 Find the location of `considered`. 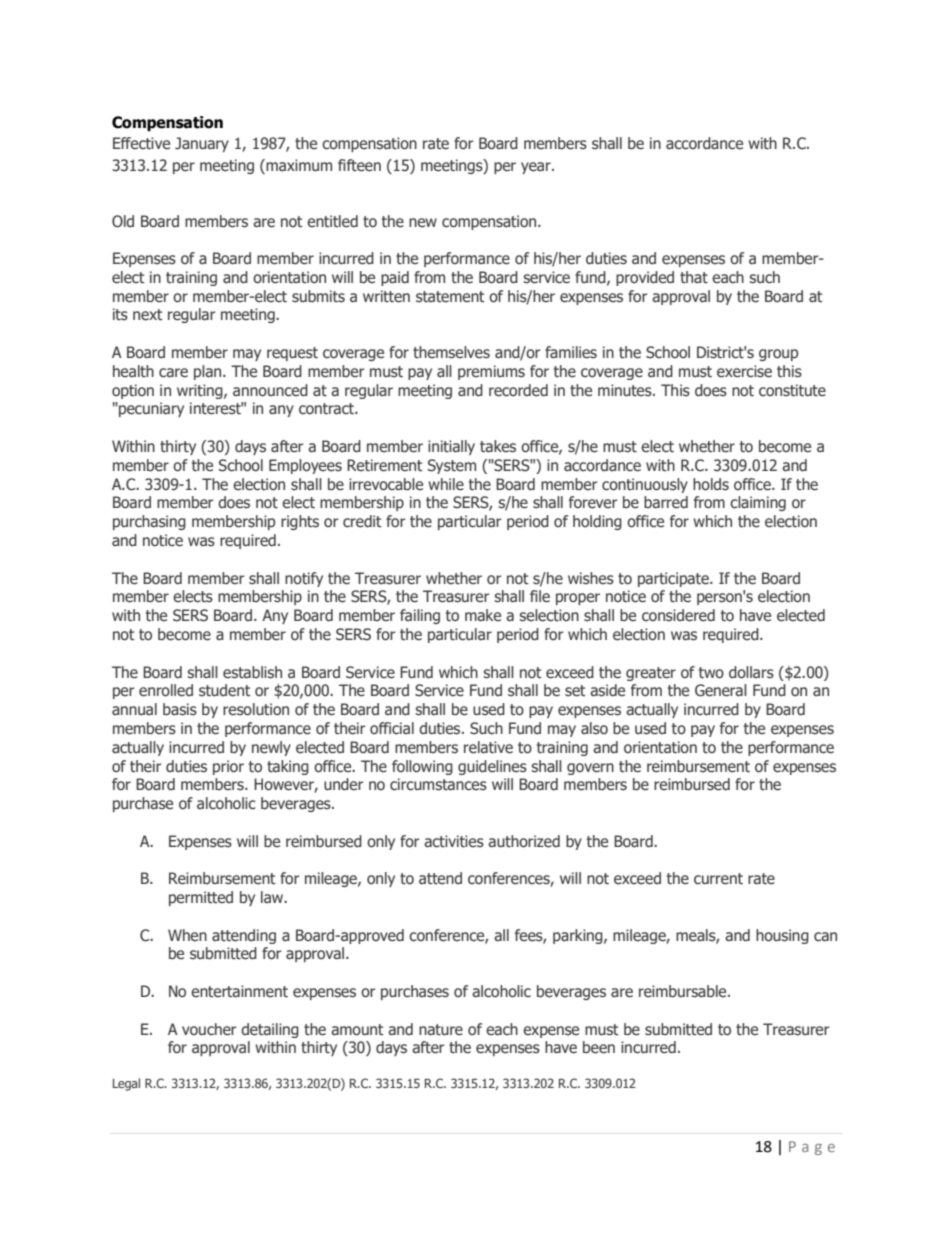

considered is located at coordinates (678, 615).
